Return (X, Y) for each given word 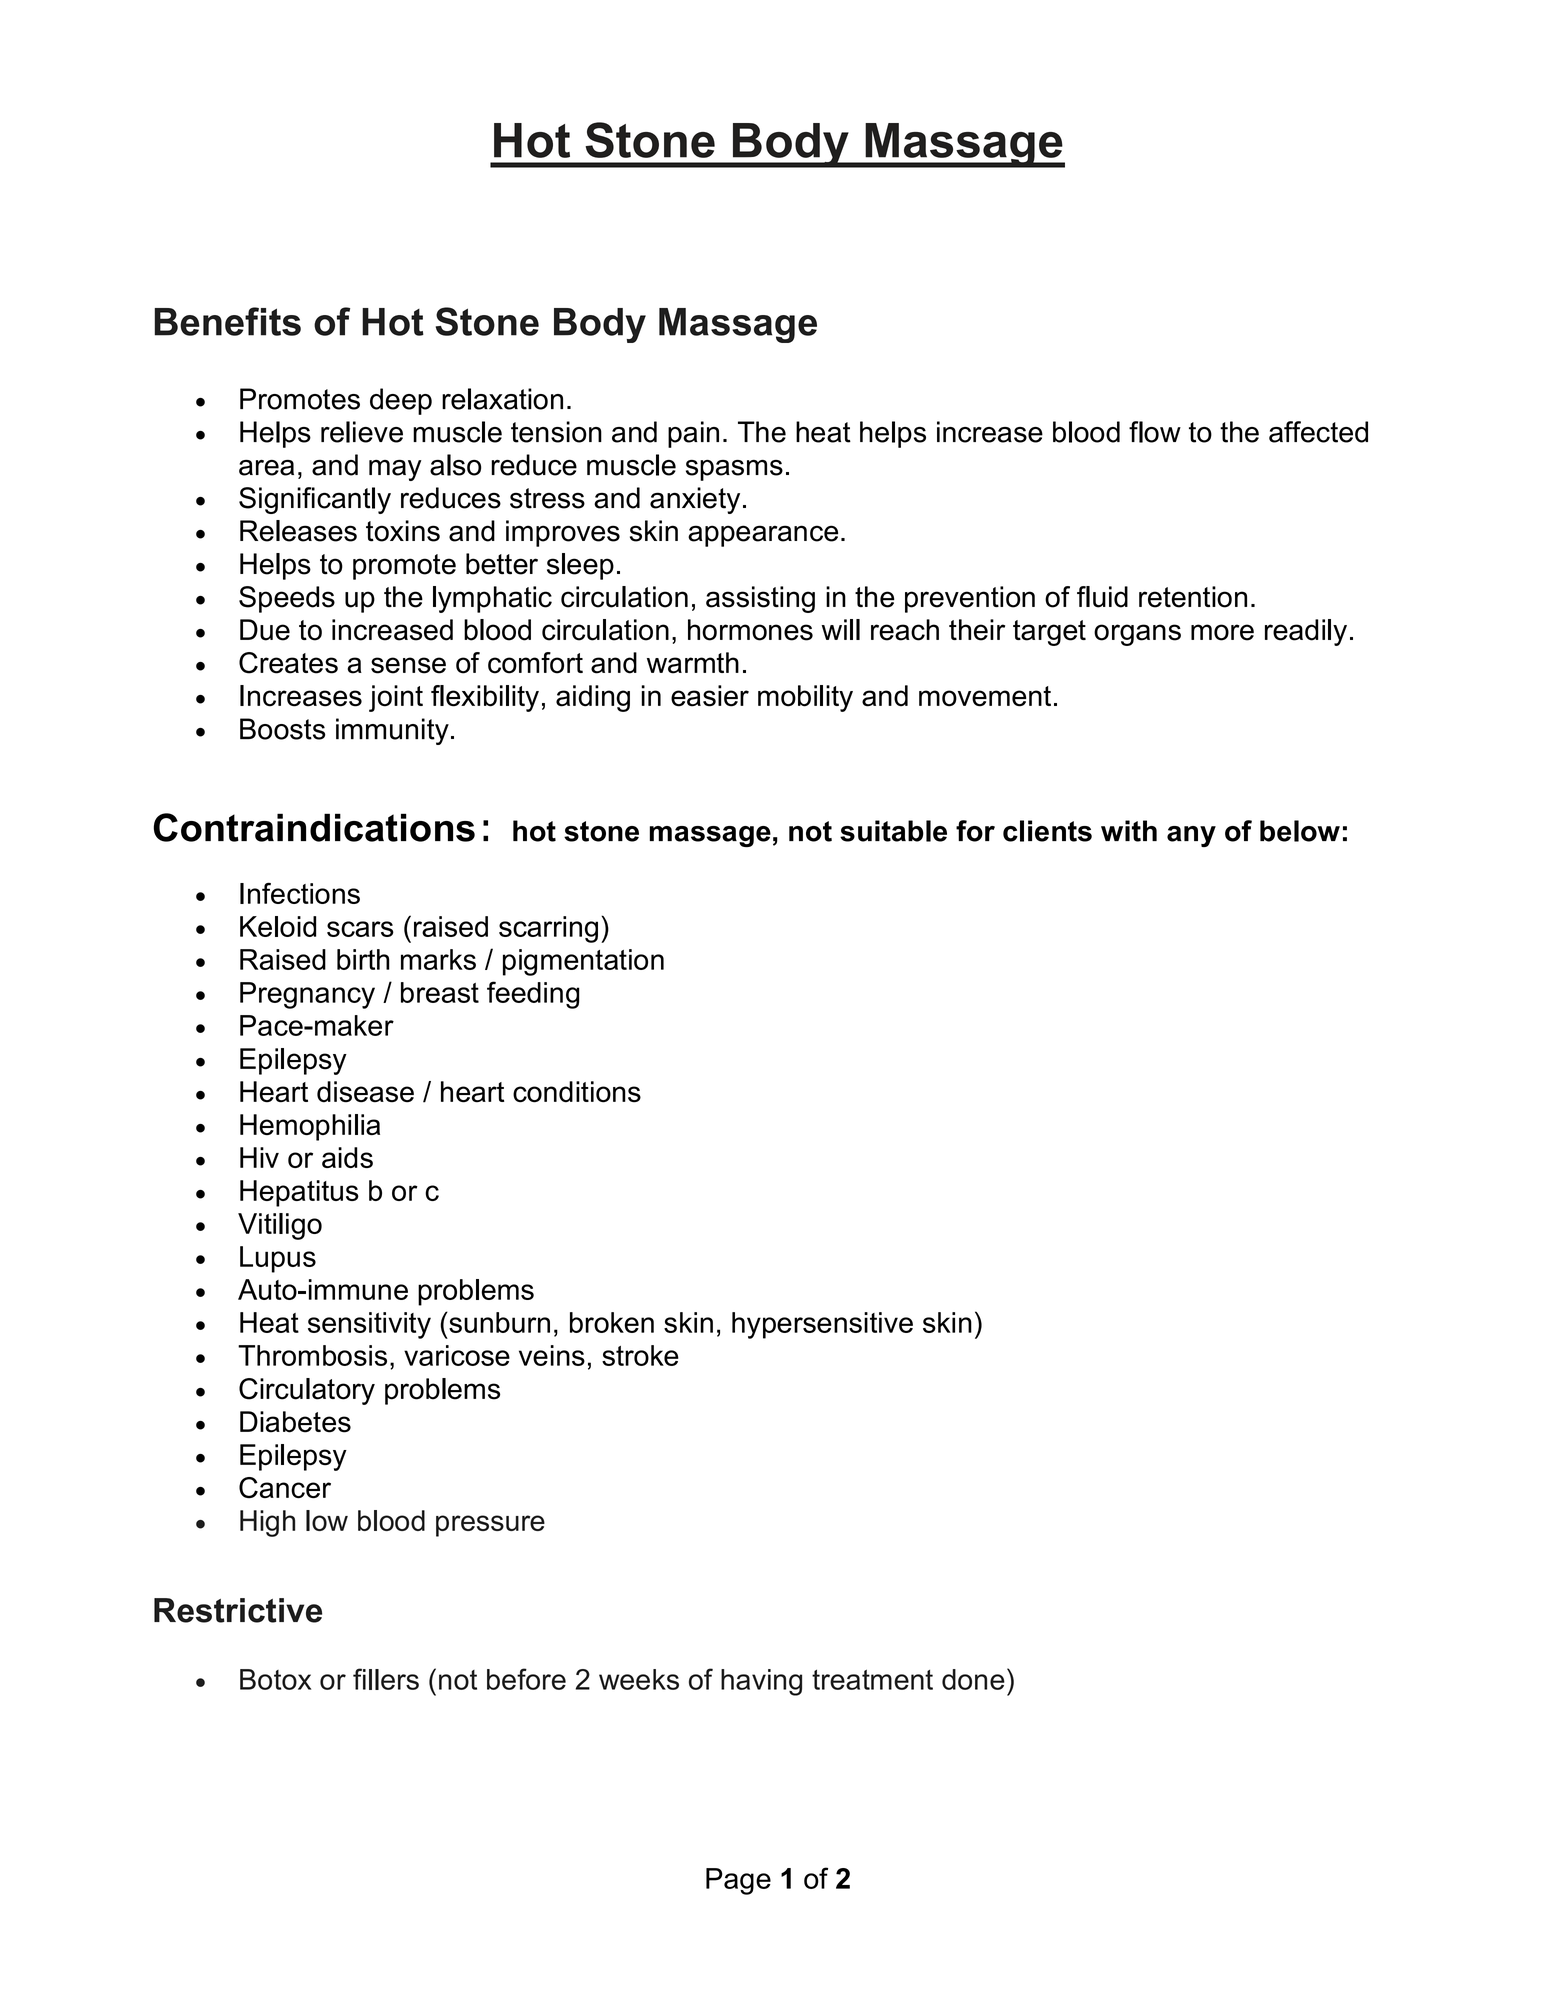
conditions (577, 1092)
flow (1155, 432)
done (973, 1679)
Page (738, 1881)
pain (693, 434)
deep (401, 401)
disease (365, 1092)
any (1191, 836)
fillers (386, 1679)
